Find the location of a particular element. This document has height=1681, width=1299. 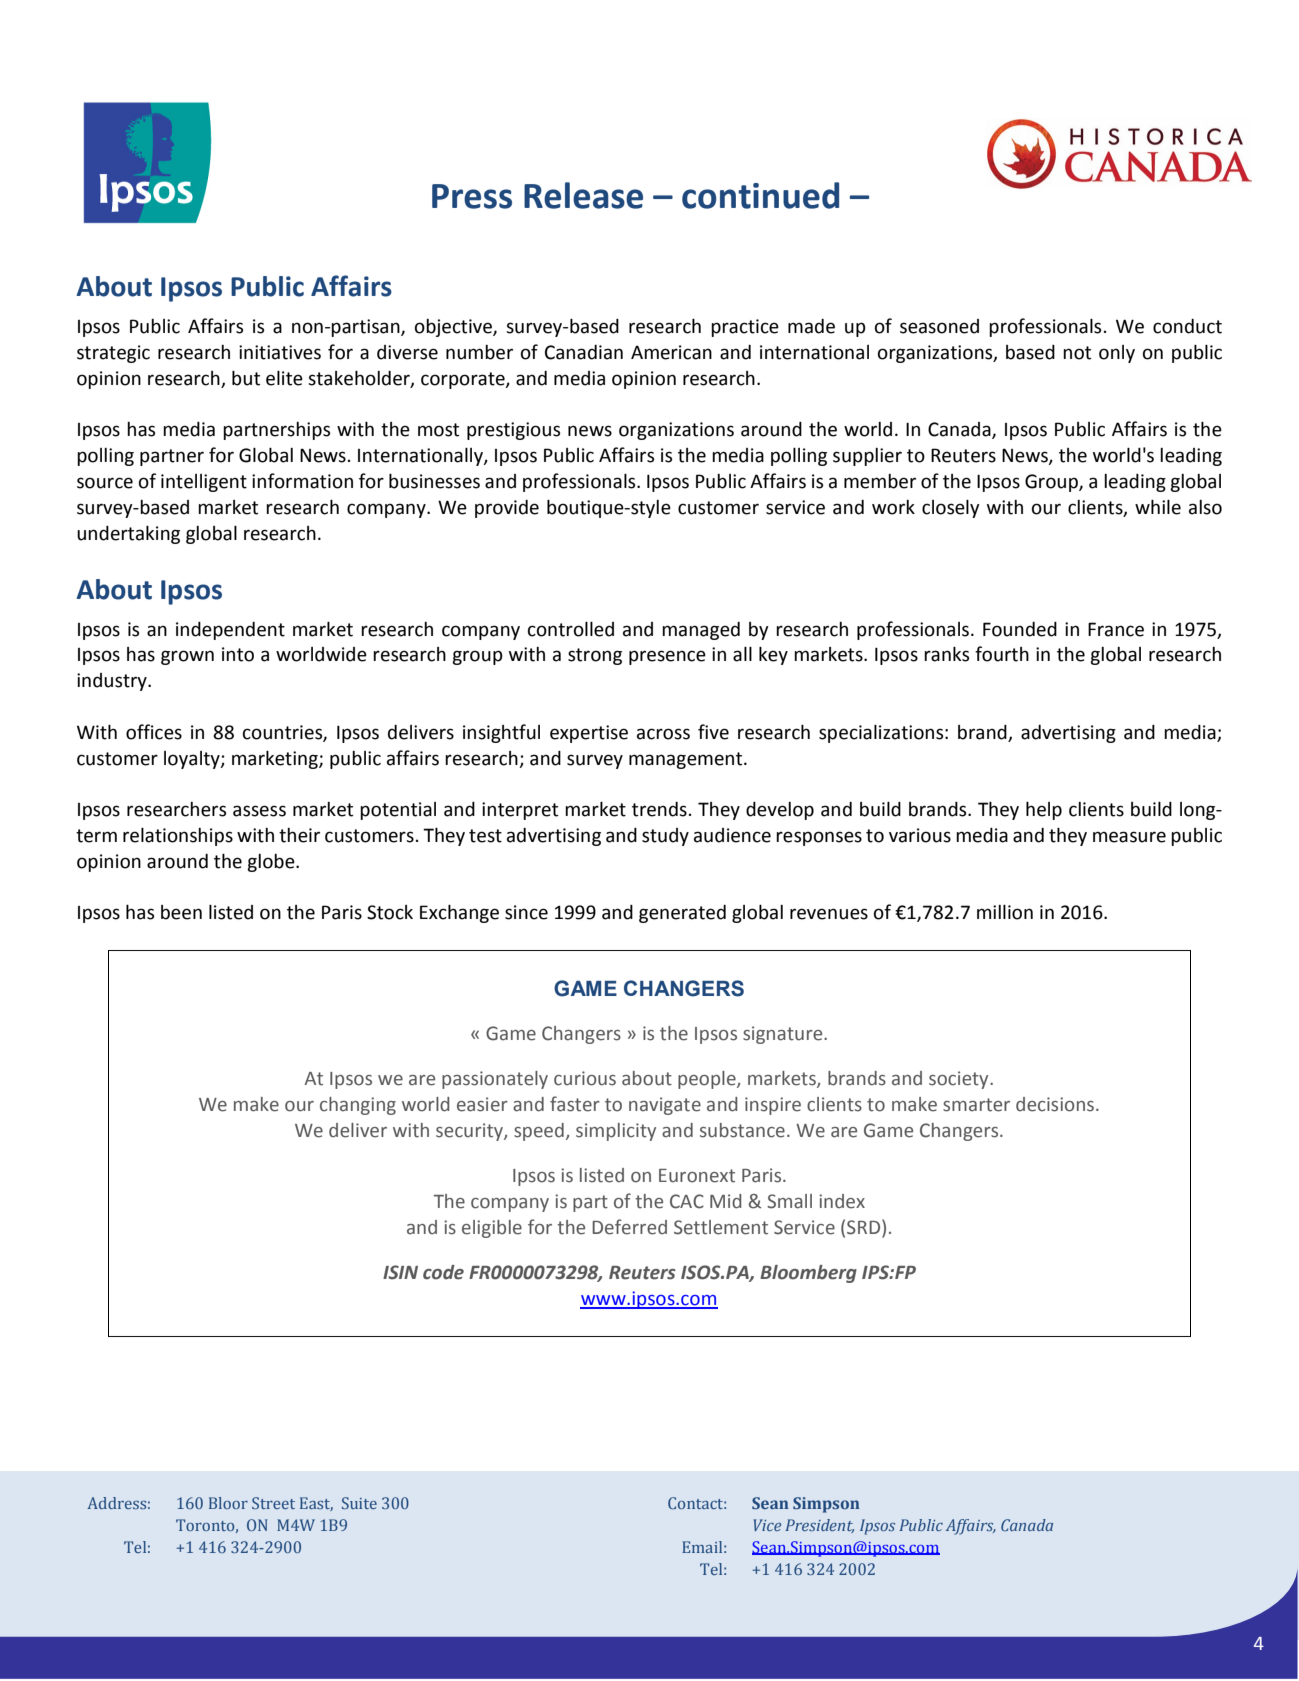

Release is located at coordinates (583, 195).
